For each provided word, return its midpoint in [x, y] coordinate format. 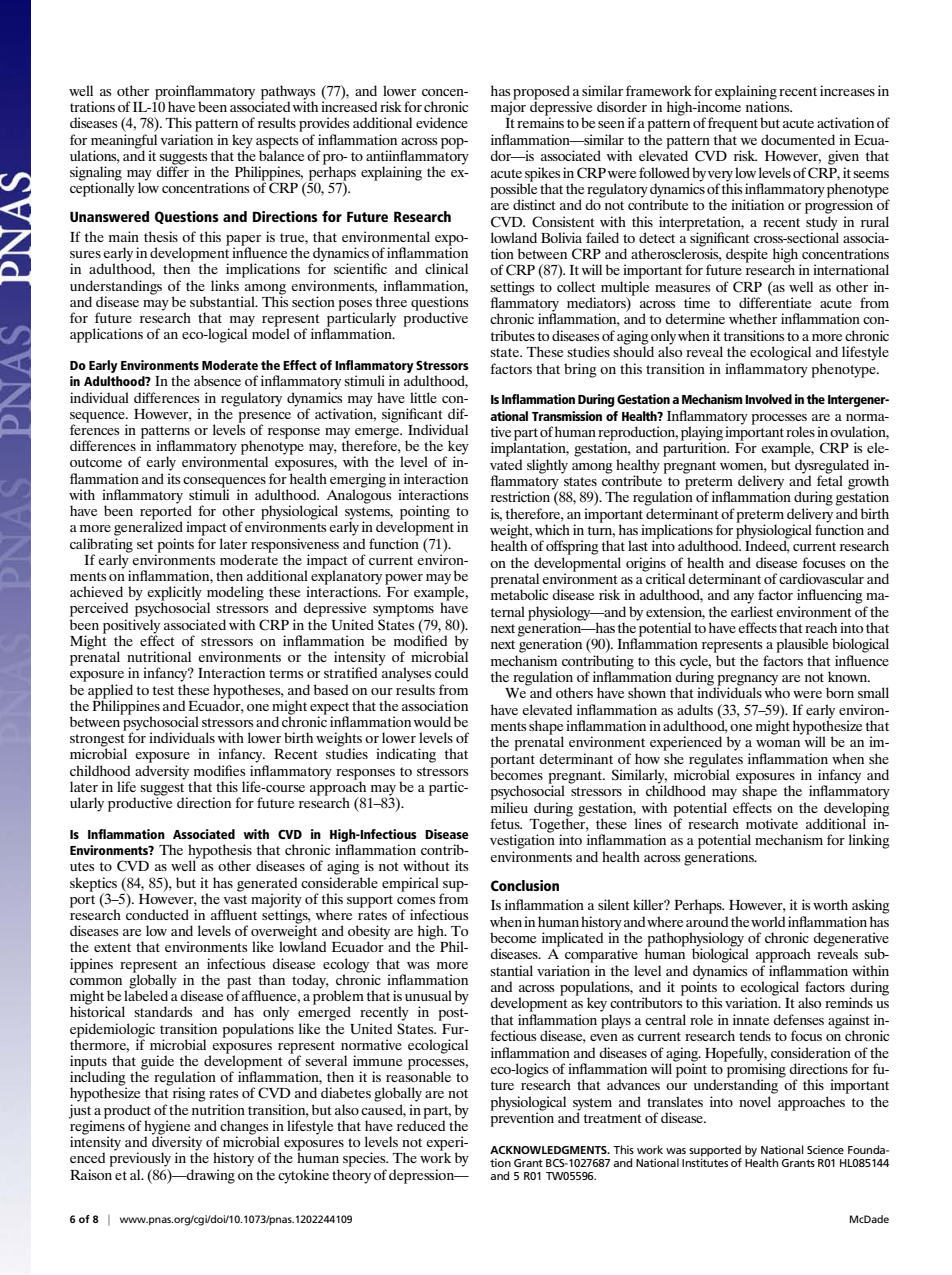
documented [798, 139]
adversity [162, 772]
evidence [442, 122]
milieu [509, 807]
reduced [421, 1124]
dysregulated [832, 467]
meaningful [124, 141]
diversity [177, 1143]
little [423, 397]
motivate [772, 823]
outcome [96, 462]
